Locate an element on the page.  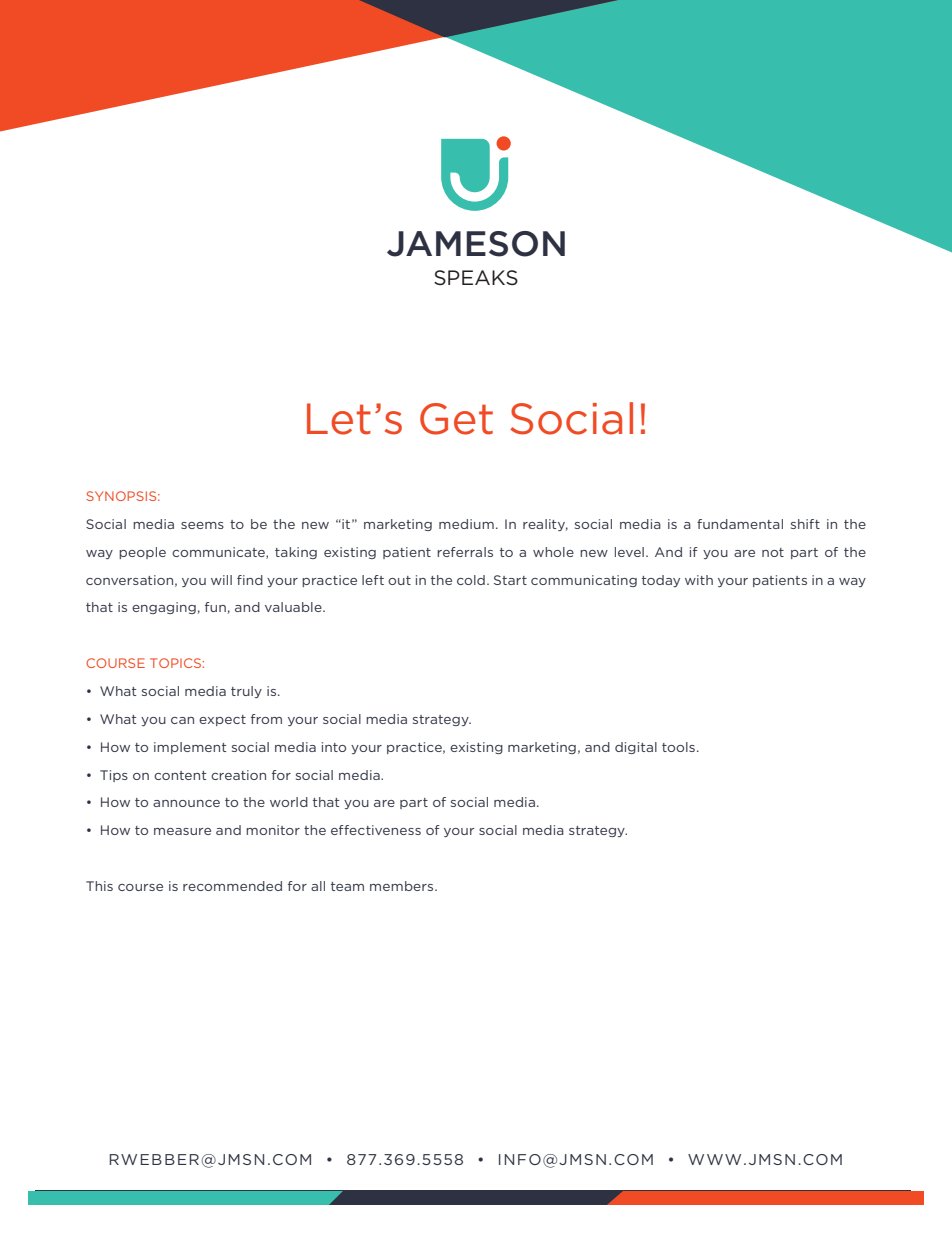
will is located at coordinates (221, 580).
